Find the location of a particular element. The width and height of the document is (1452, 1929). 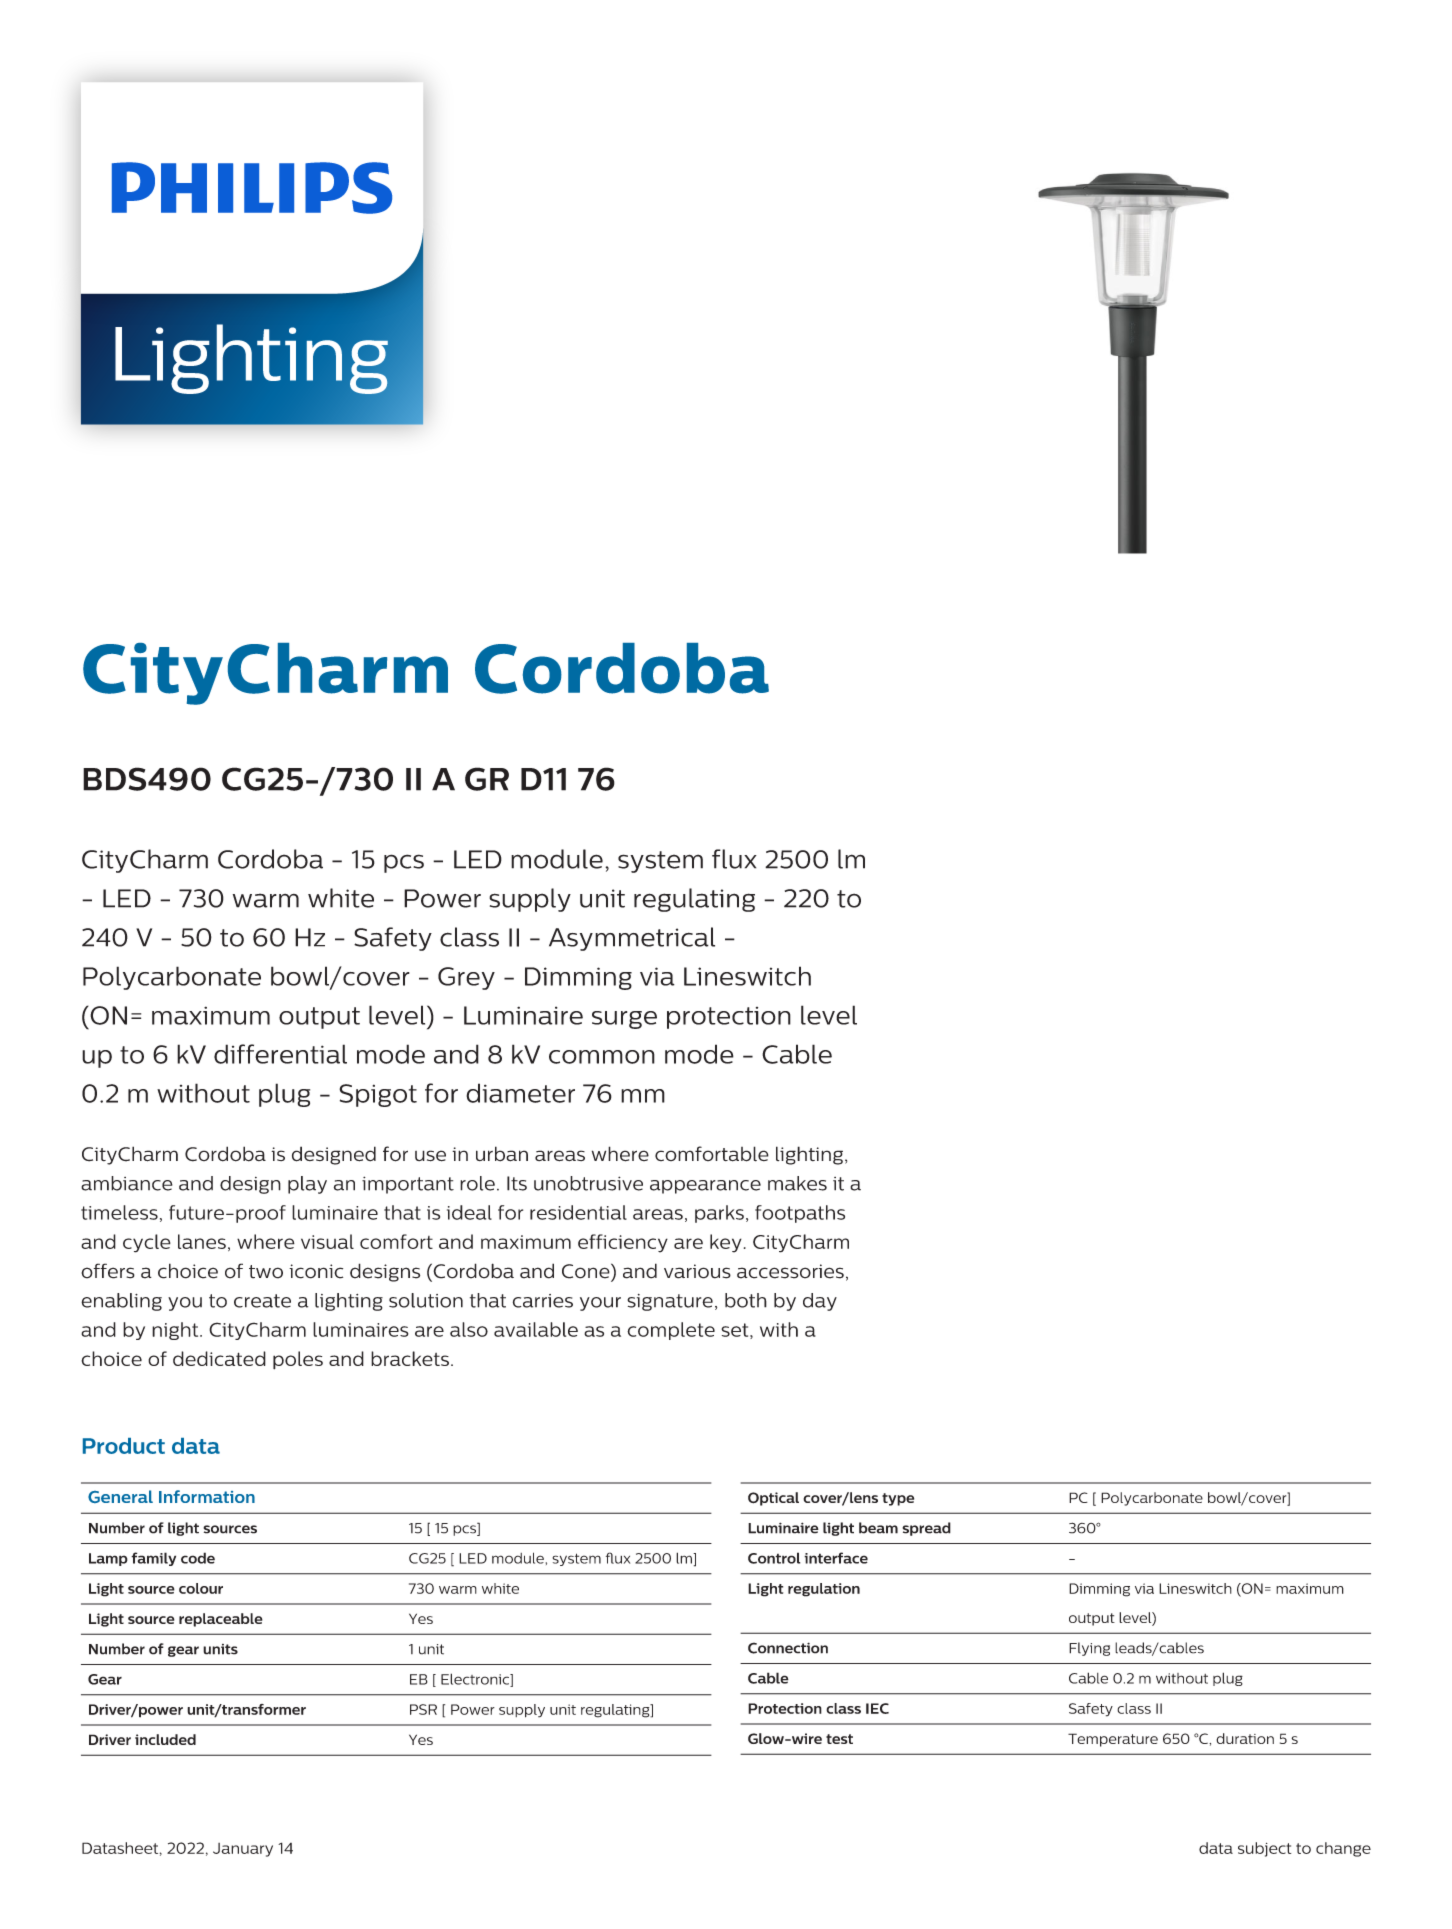

Asymmetrical is located at coordinates (632, 939).
